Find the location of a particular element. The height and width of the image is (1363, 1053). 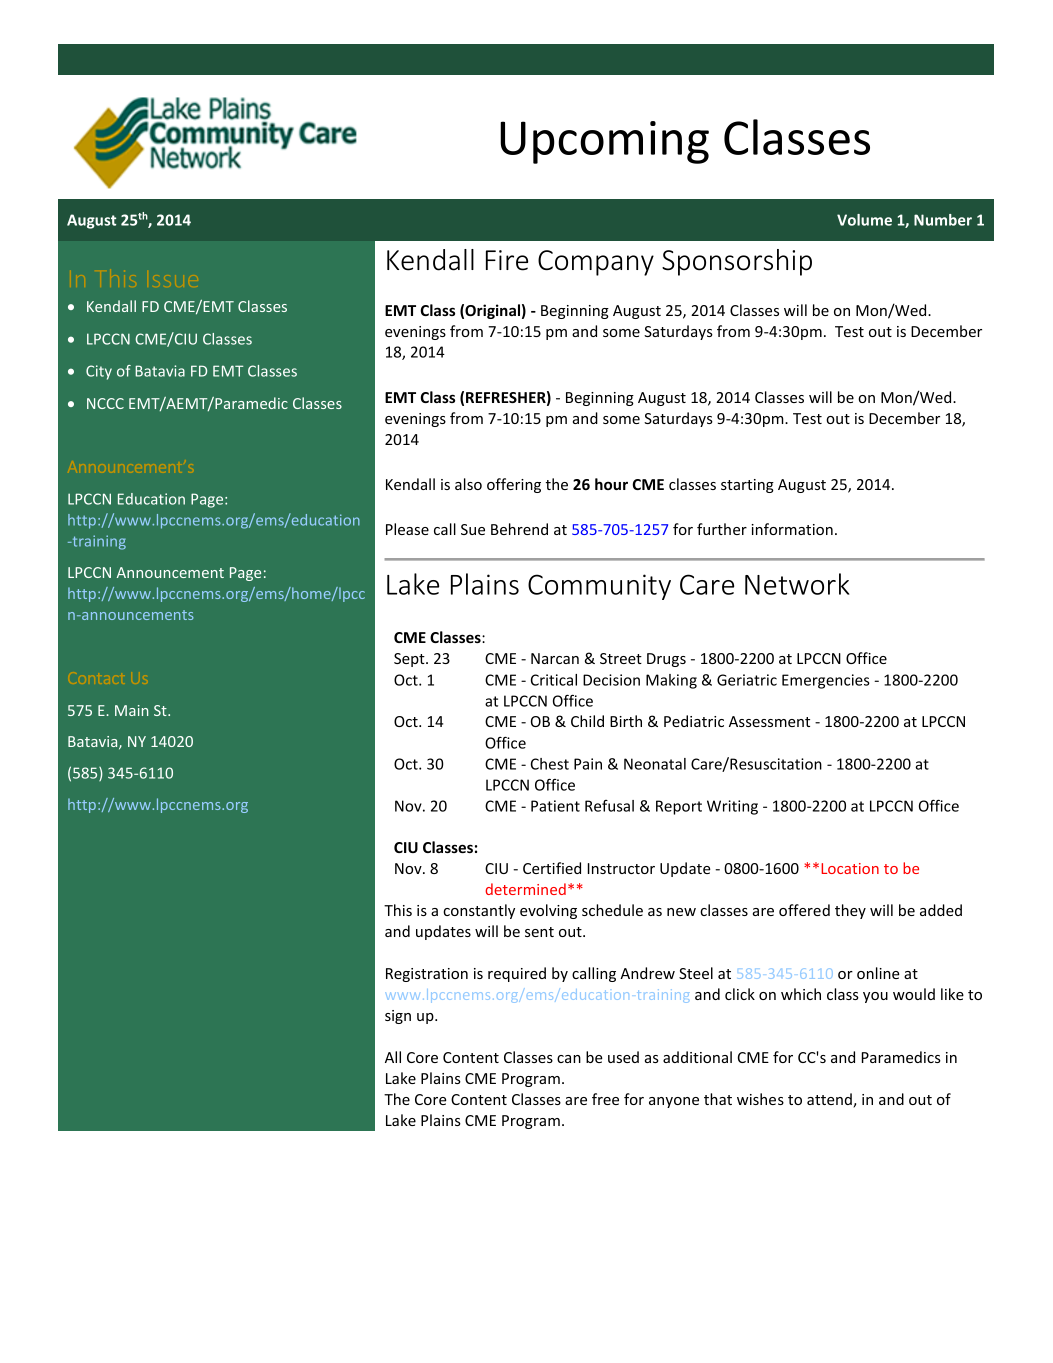

starting is located at coordinates (747, 486).
